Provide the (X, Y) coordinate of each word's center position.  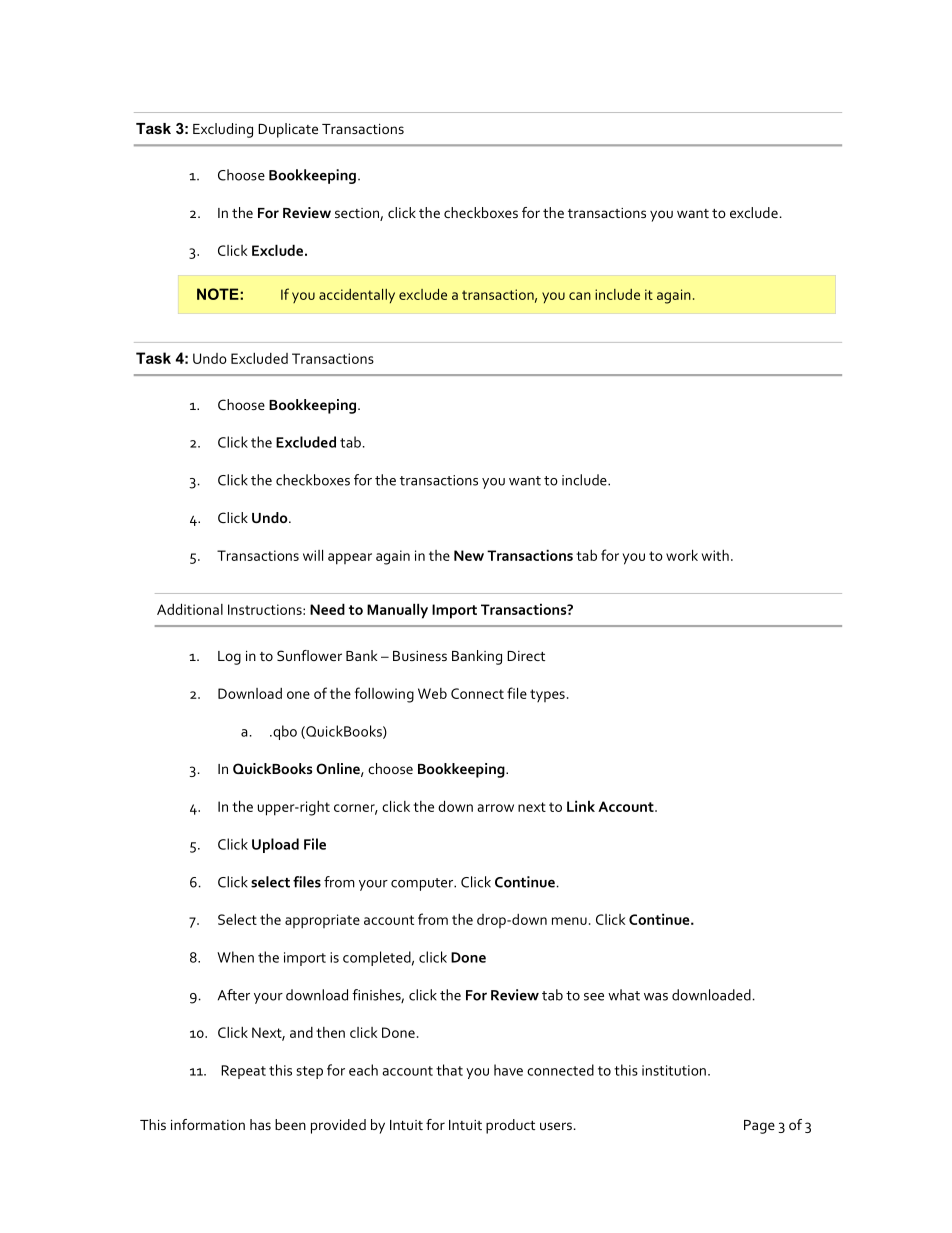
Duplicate (288, 130)
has (260, 1124)
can (580, 296)
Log (229, 658)
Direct (526, 656)
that (449, 1070)
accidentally (357, 296)
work (682, 555)
